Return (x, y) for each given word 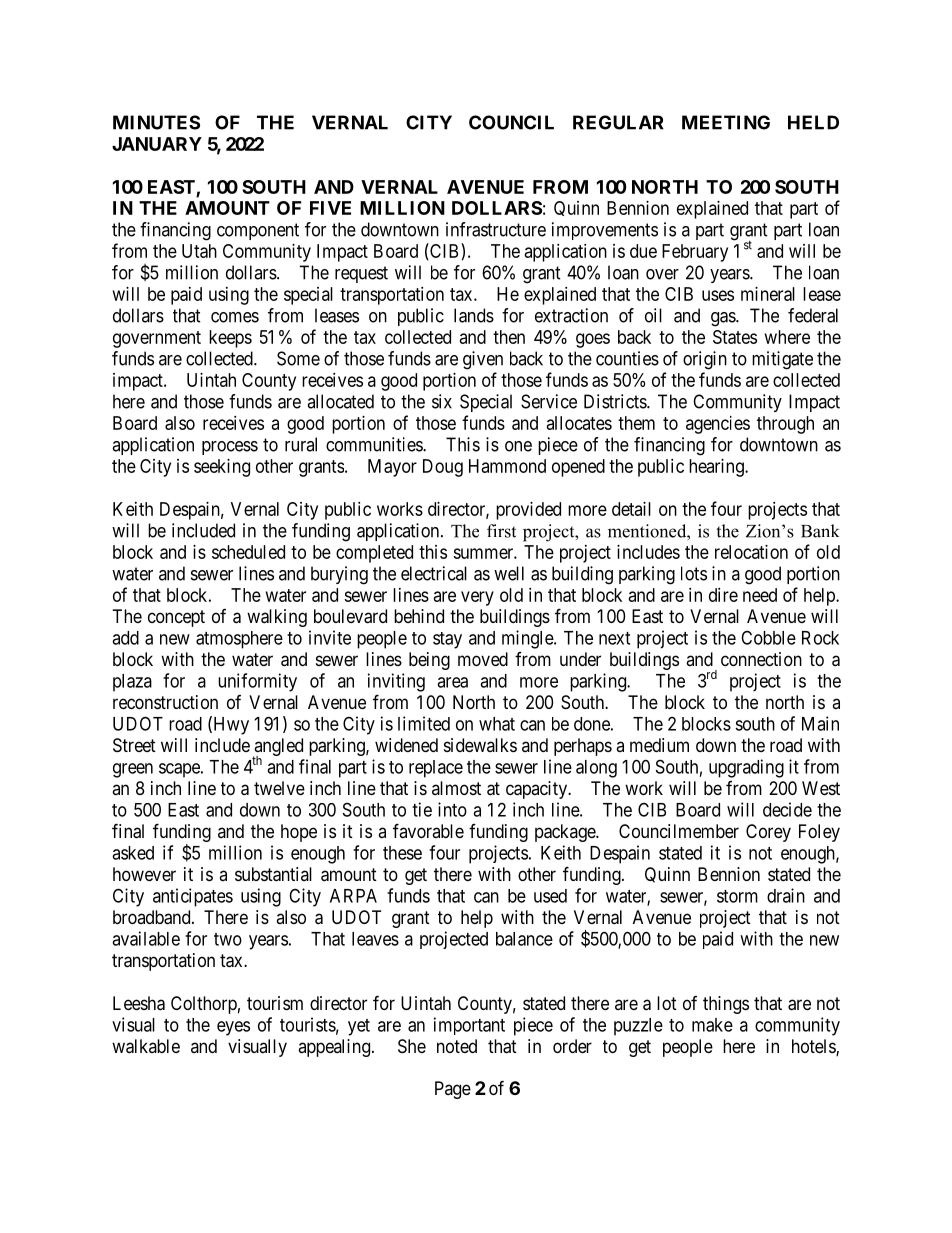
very (477, 598)
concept (176, 618)
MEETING (726, 122)
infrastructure (496, 229)
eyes (233, 1028)
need (760, 595)
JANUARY (157, 144)
